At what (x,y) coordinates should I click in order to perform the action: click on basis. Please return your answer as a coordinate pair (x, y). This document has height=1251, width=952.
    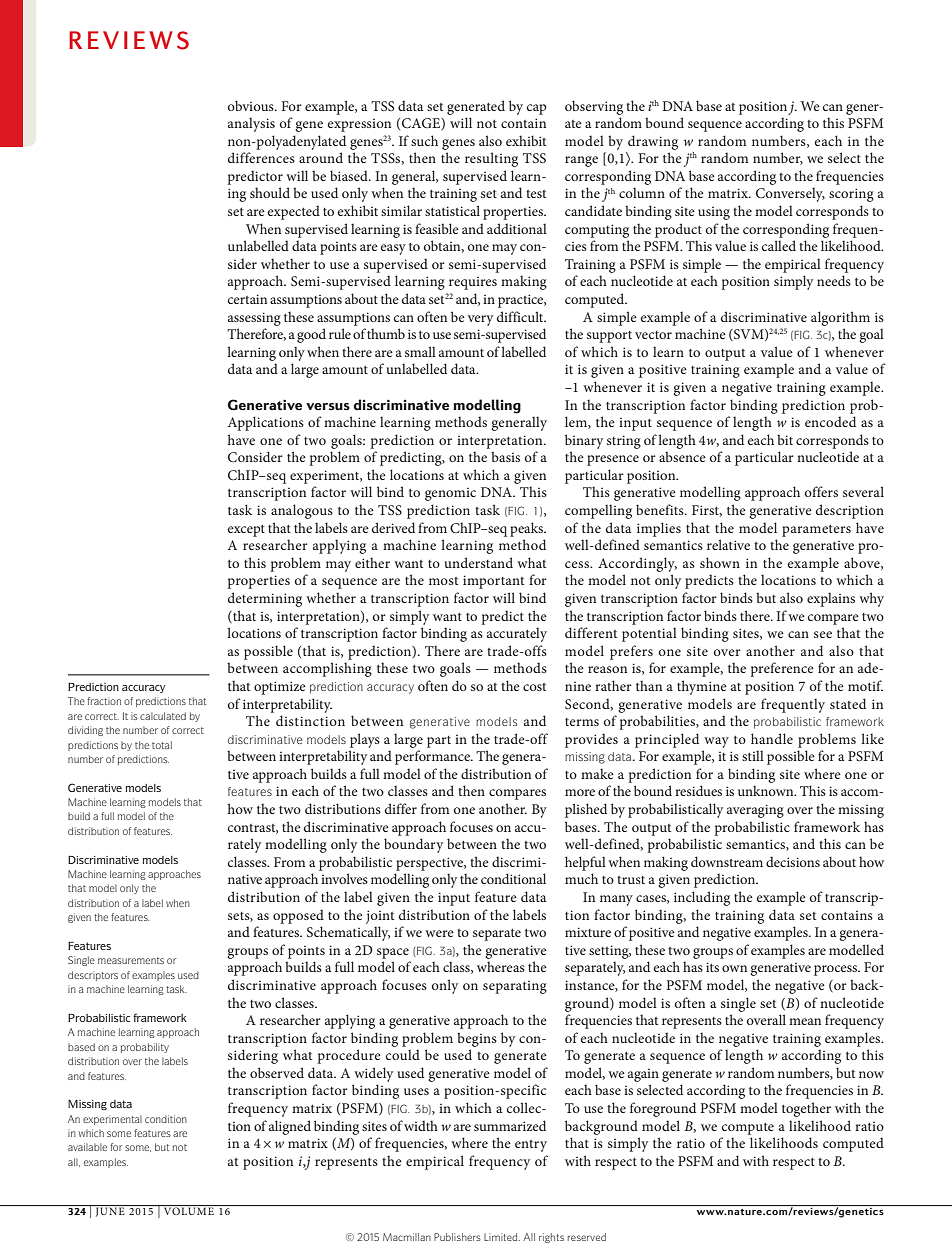
    Looking at the image, I should click on (505, 456).
